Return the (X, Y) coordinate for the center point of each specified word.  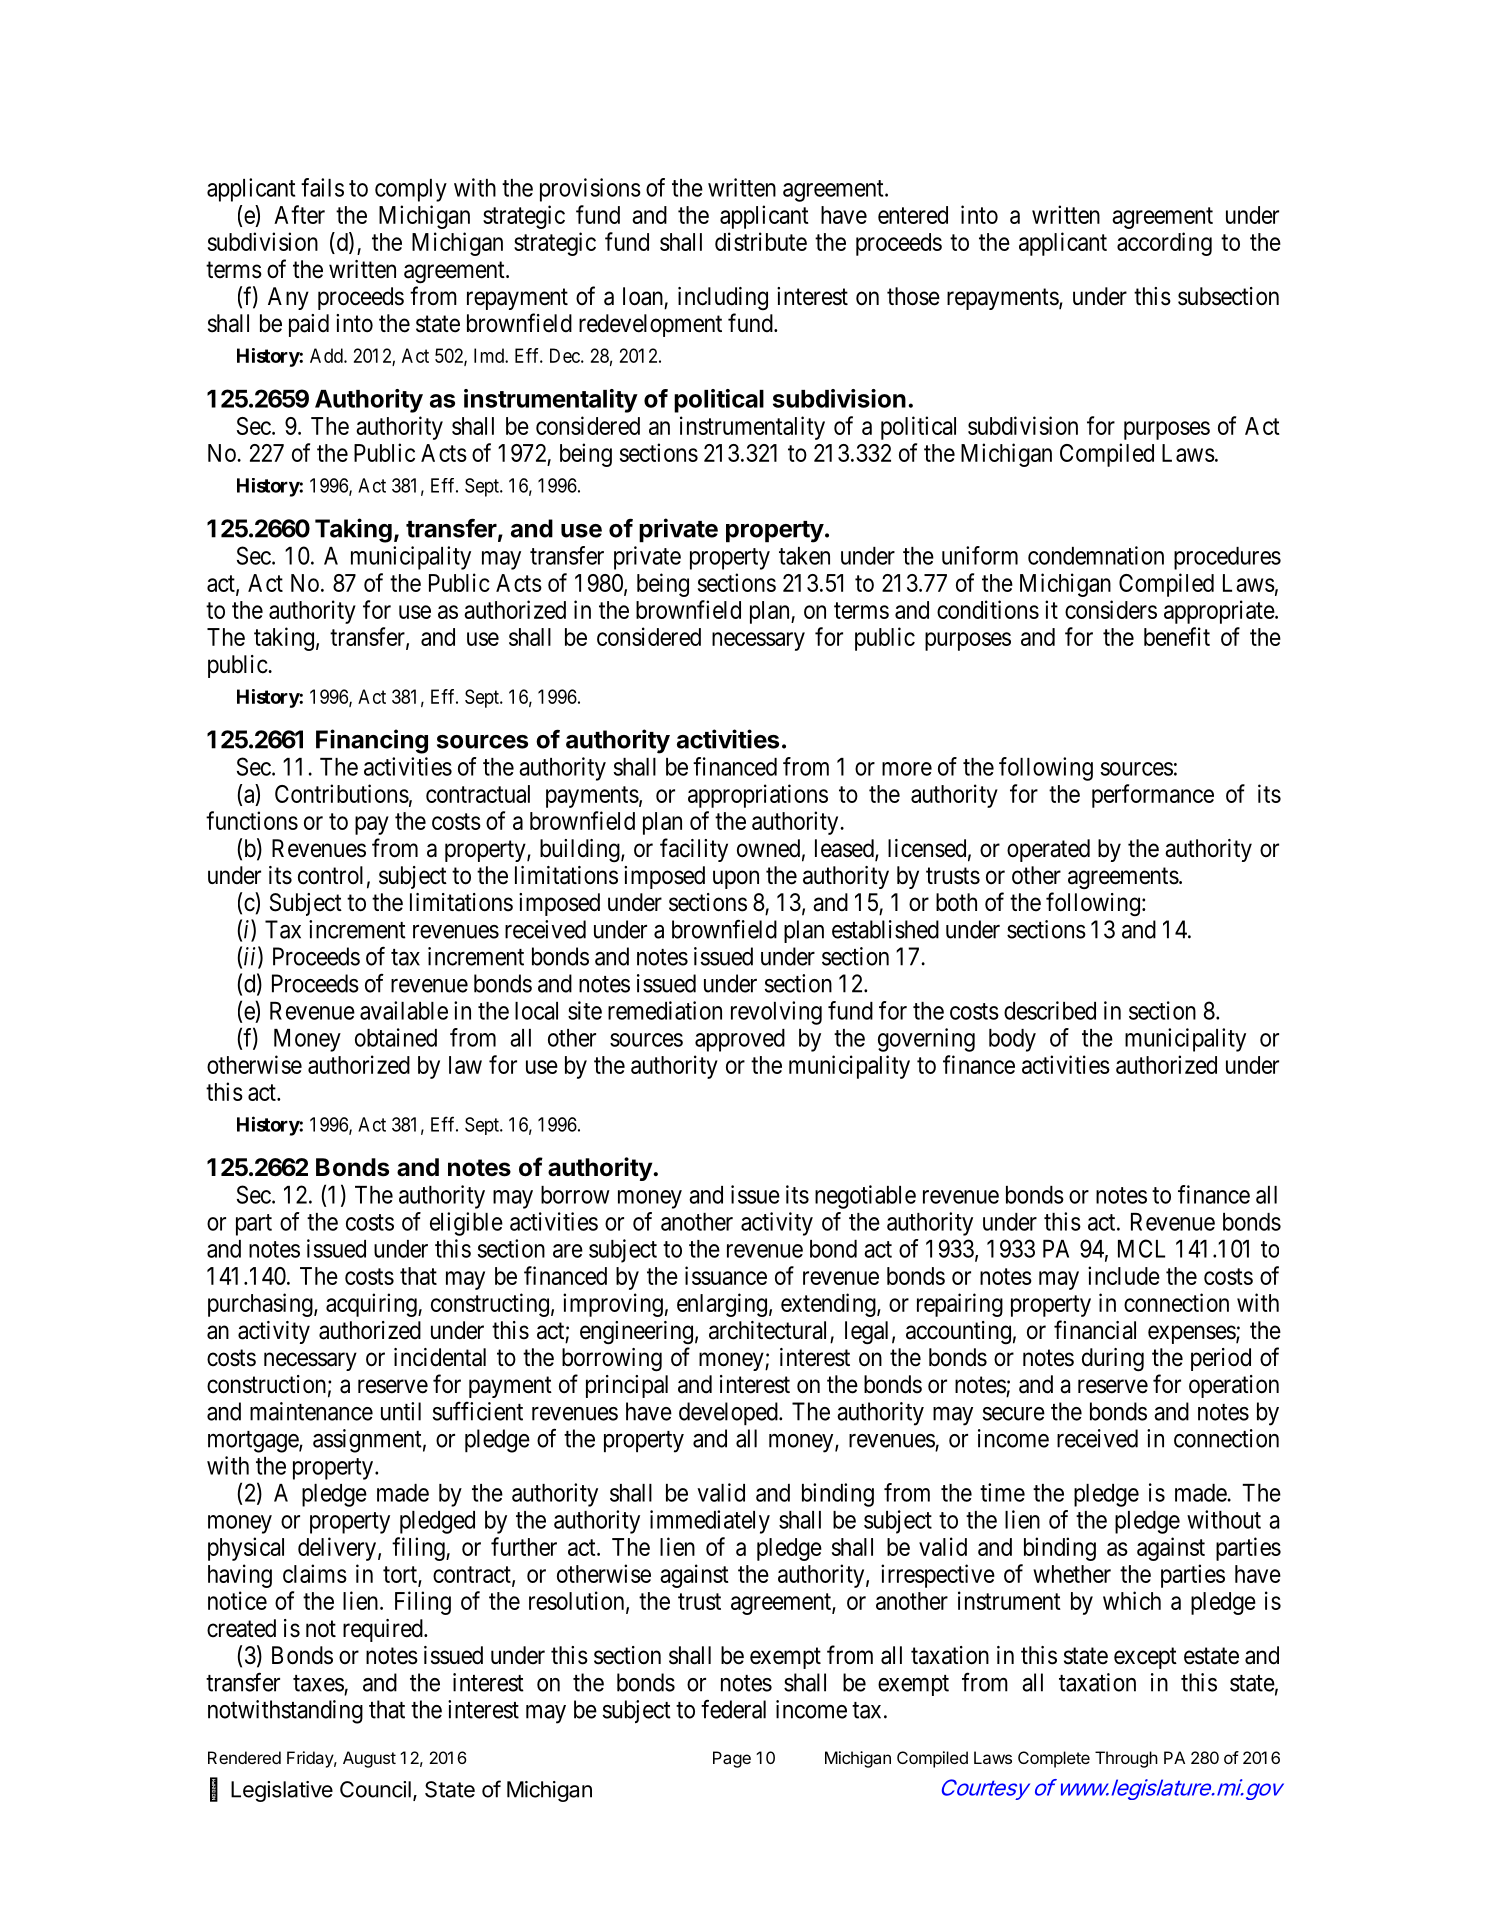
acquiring (372, 1305)
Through (1126, 1759)
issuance (726, 1275)
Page (732, 1759)
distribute (761, 241)
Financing (372, 741)
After (299, 214)
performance (1153, 796)
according (1164, 244)
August (369, 1759)
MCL (1141, 1248)
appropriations (758, 796)
